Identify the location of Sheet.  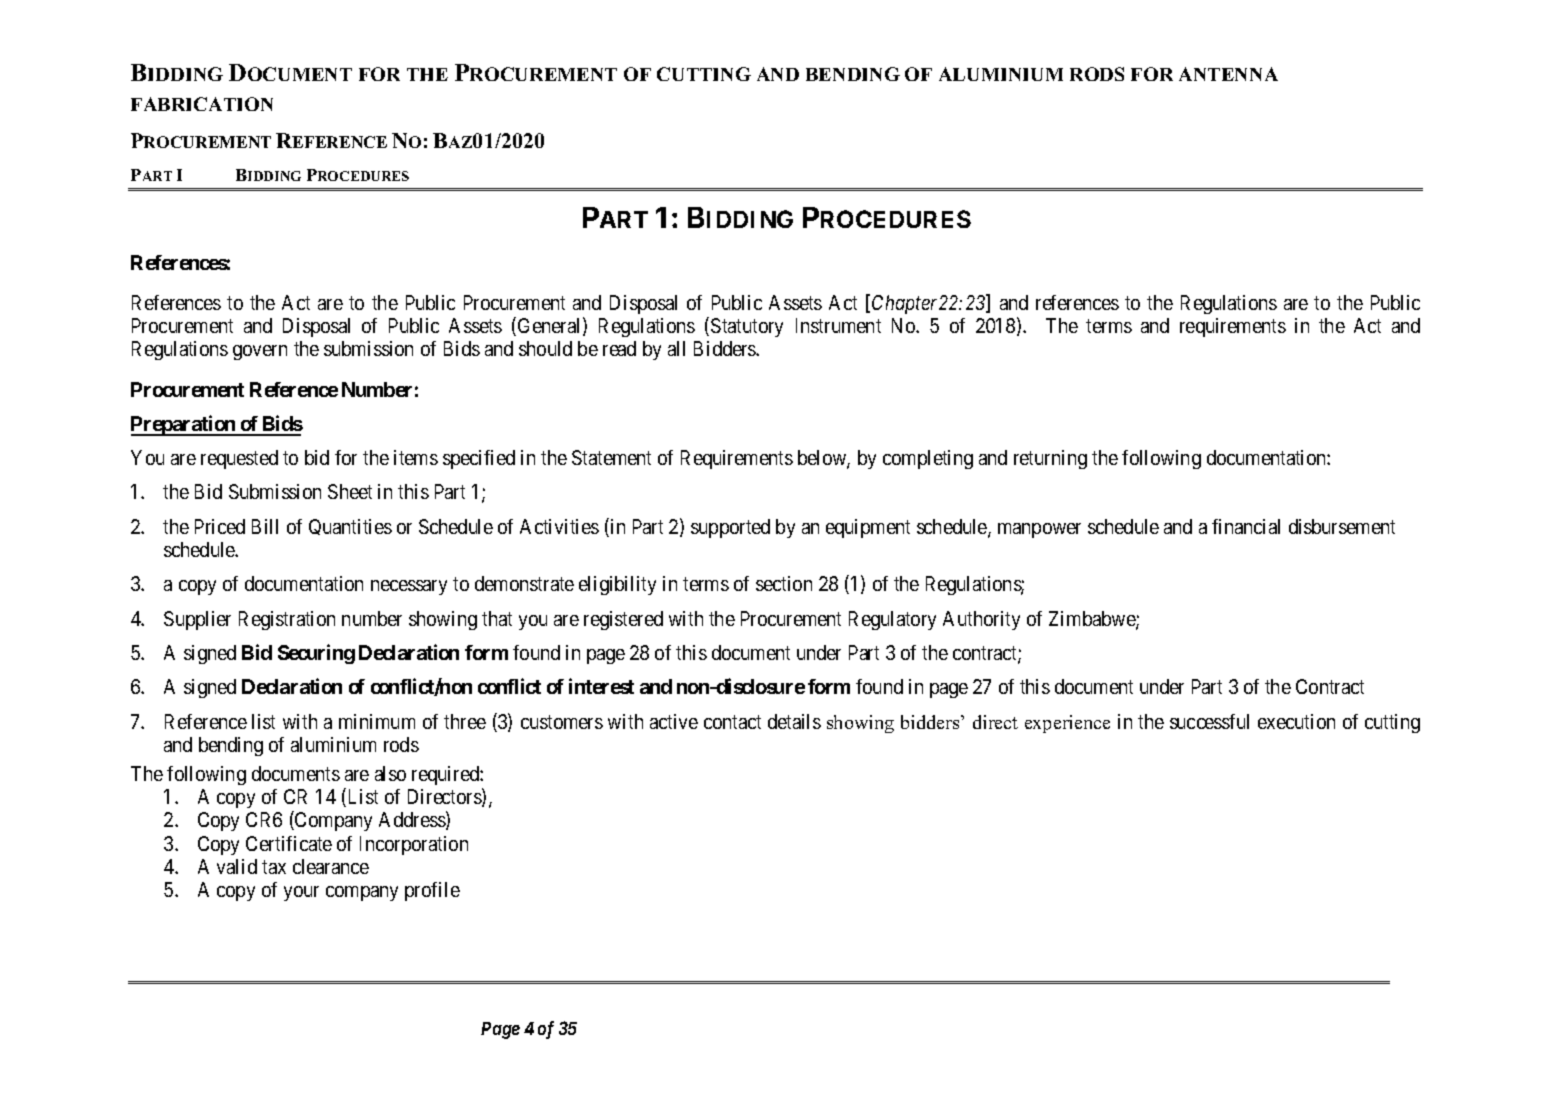
(350, 491).
